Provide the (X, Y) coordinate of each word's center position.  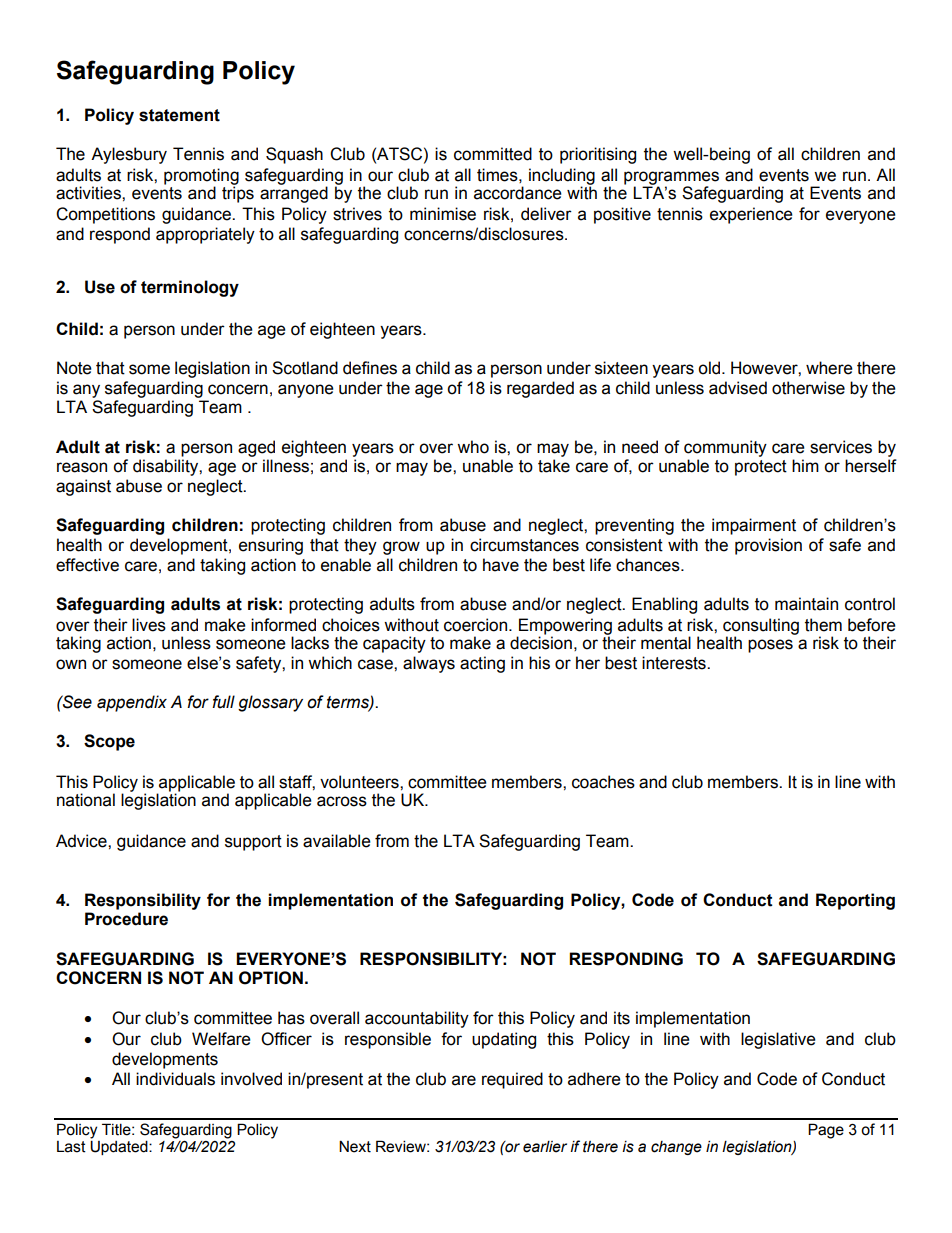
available (337, 841)
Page (826, 1131)
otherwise (808, 388)
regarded (540, 389)
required (512, 1080)
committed (493, 154)
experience (751, 215)
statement (179, 115)
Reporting (855, 901)
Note (74, 368)
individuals (175, 1079)
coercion (477, 625)
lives (149, 625)
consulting (761, 627)
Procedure (126, 919)
